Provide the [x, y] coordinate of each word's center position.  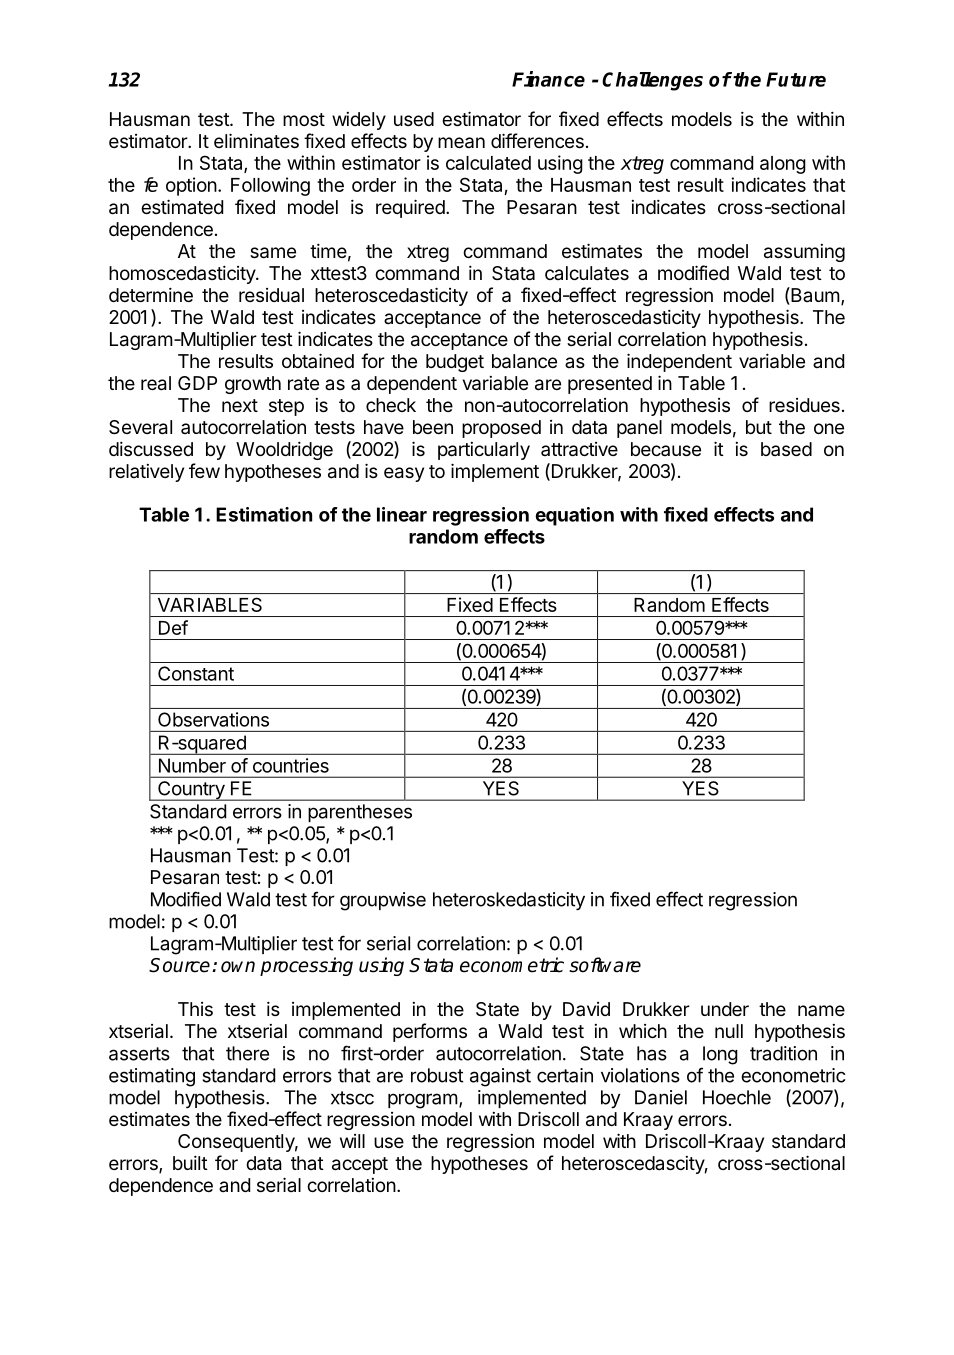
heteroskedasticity [509, 901]
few [204, 470]
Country [191, 791]
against [500, 1077]
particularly [484, 451]
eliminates [256, 141]
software [605, 965]
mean [461, 143]
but [759, 427]
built [190, 1162]
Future [796, 79]
